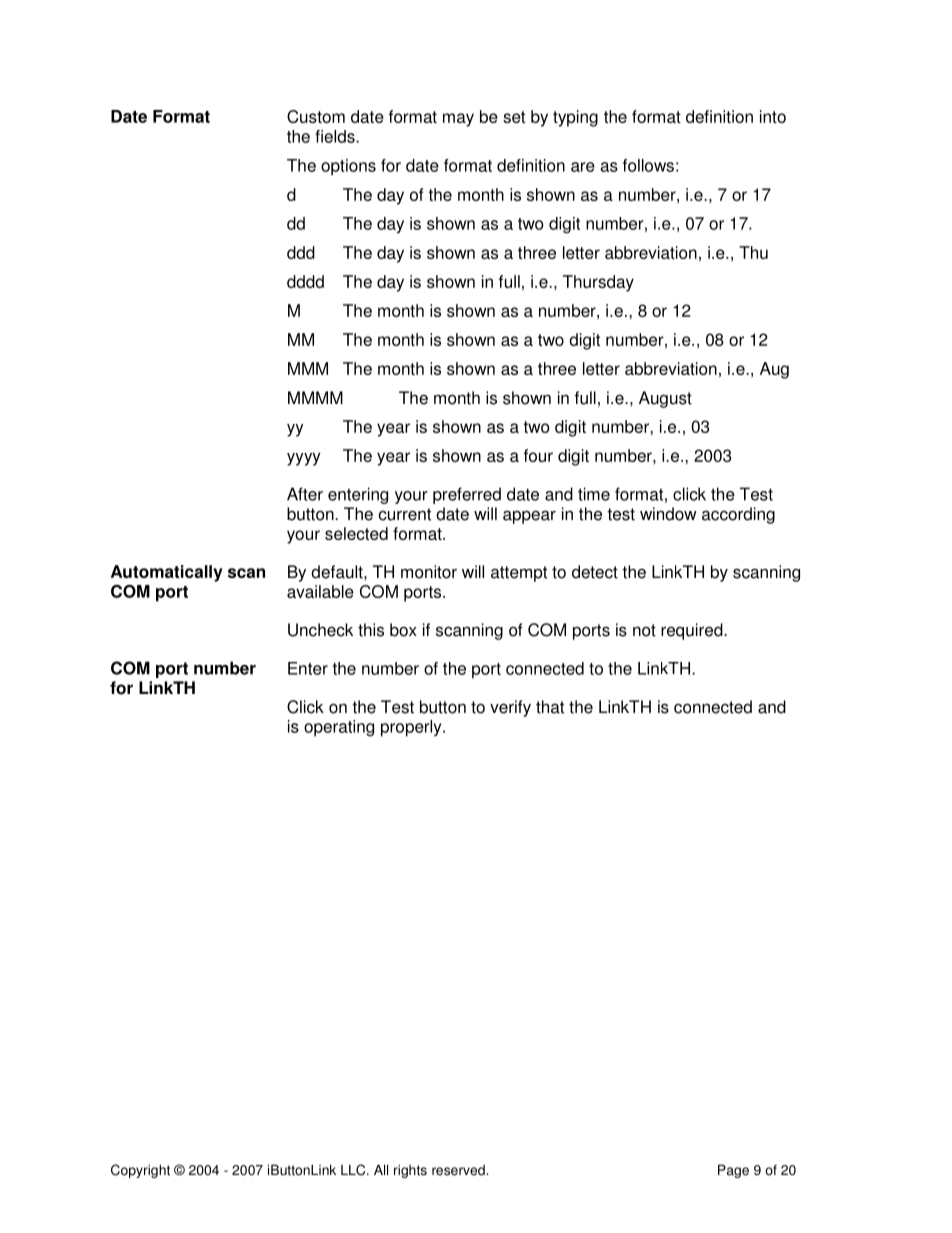 The width and height of the screenshot is (952, 1233). What do you see at coordinates (458, 120) in the screenshot?
I see `may` at bounding box center [458, 120].
